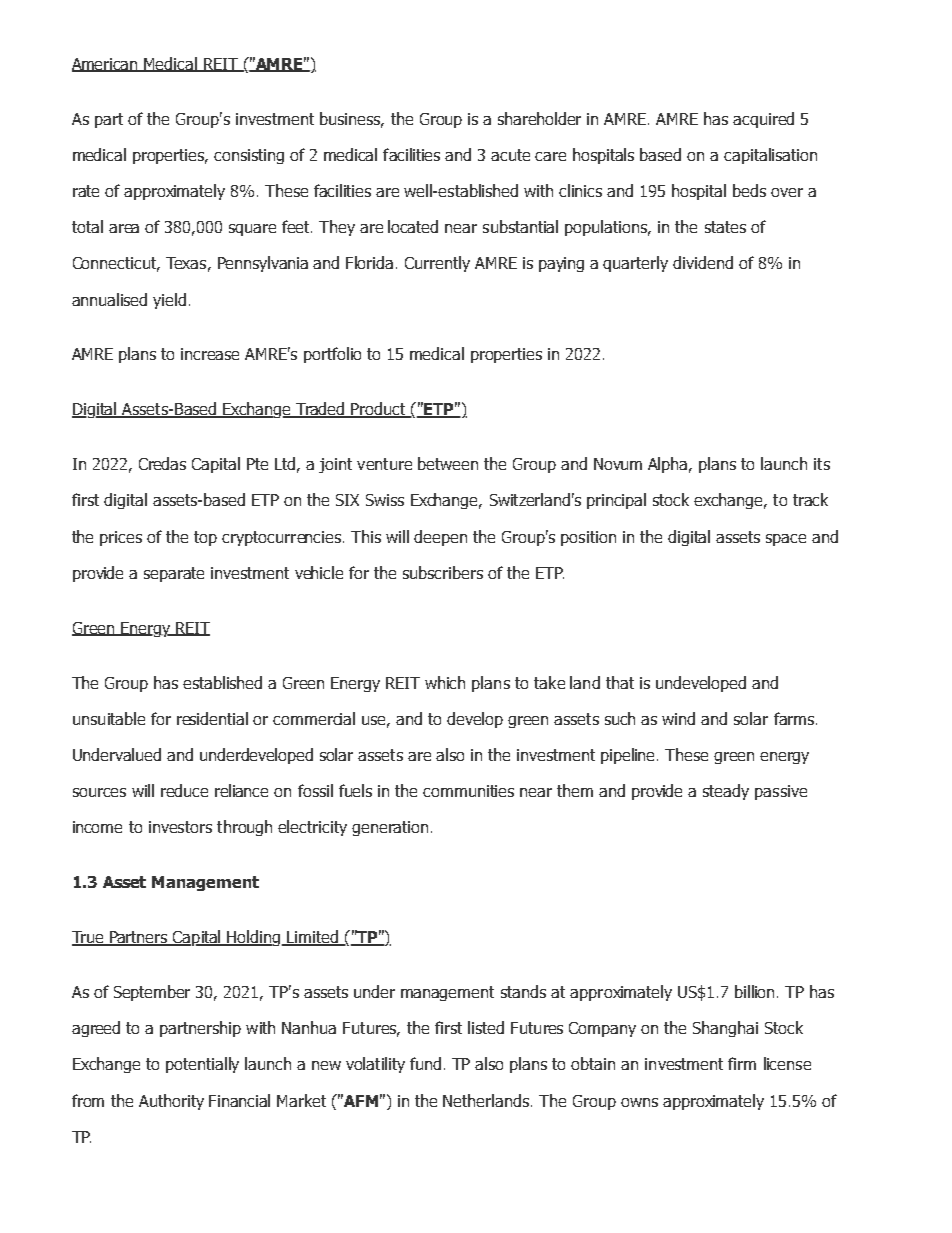 The width and height of the screenshot is (952, 1233). I want to click on fund, so click(425, 1063).
